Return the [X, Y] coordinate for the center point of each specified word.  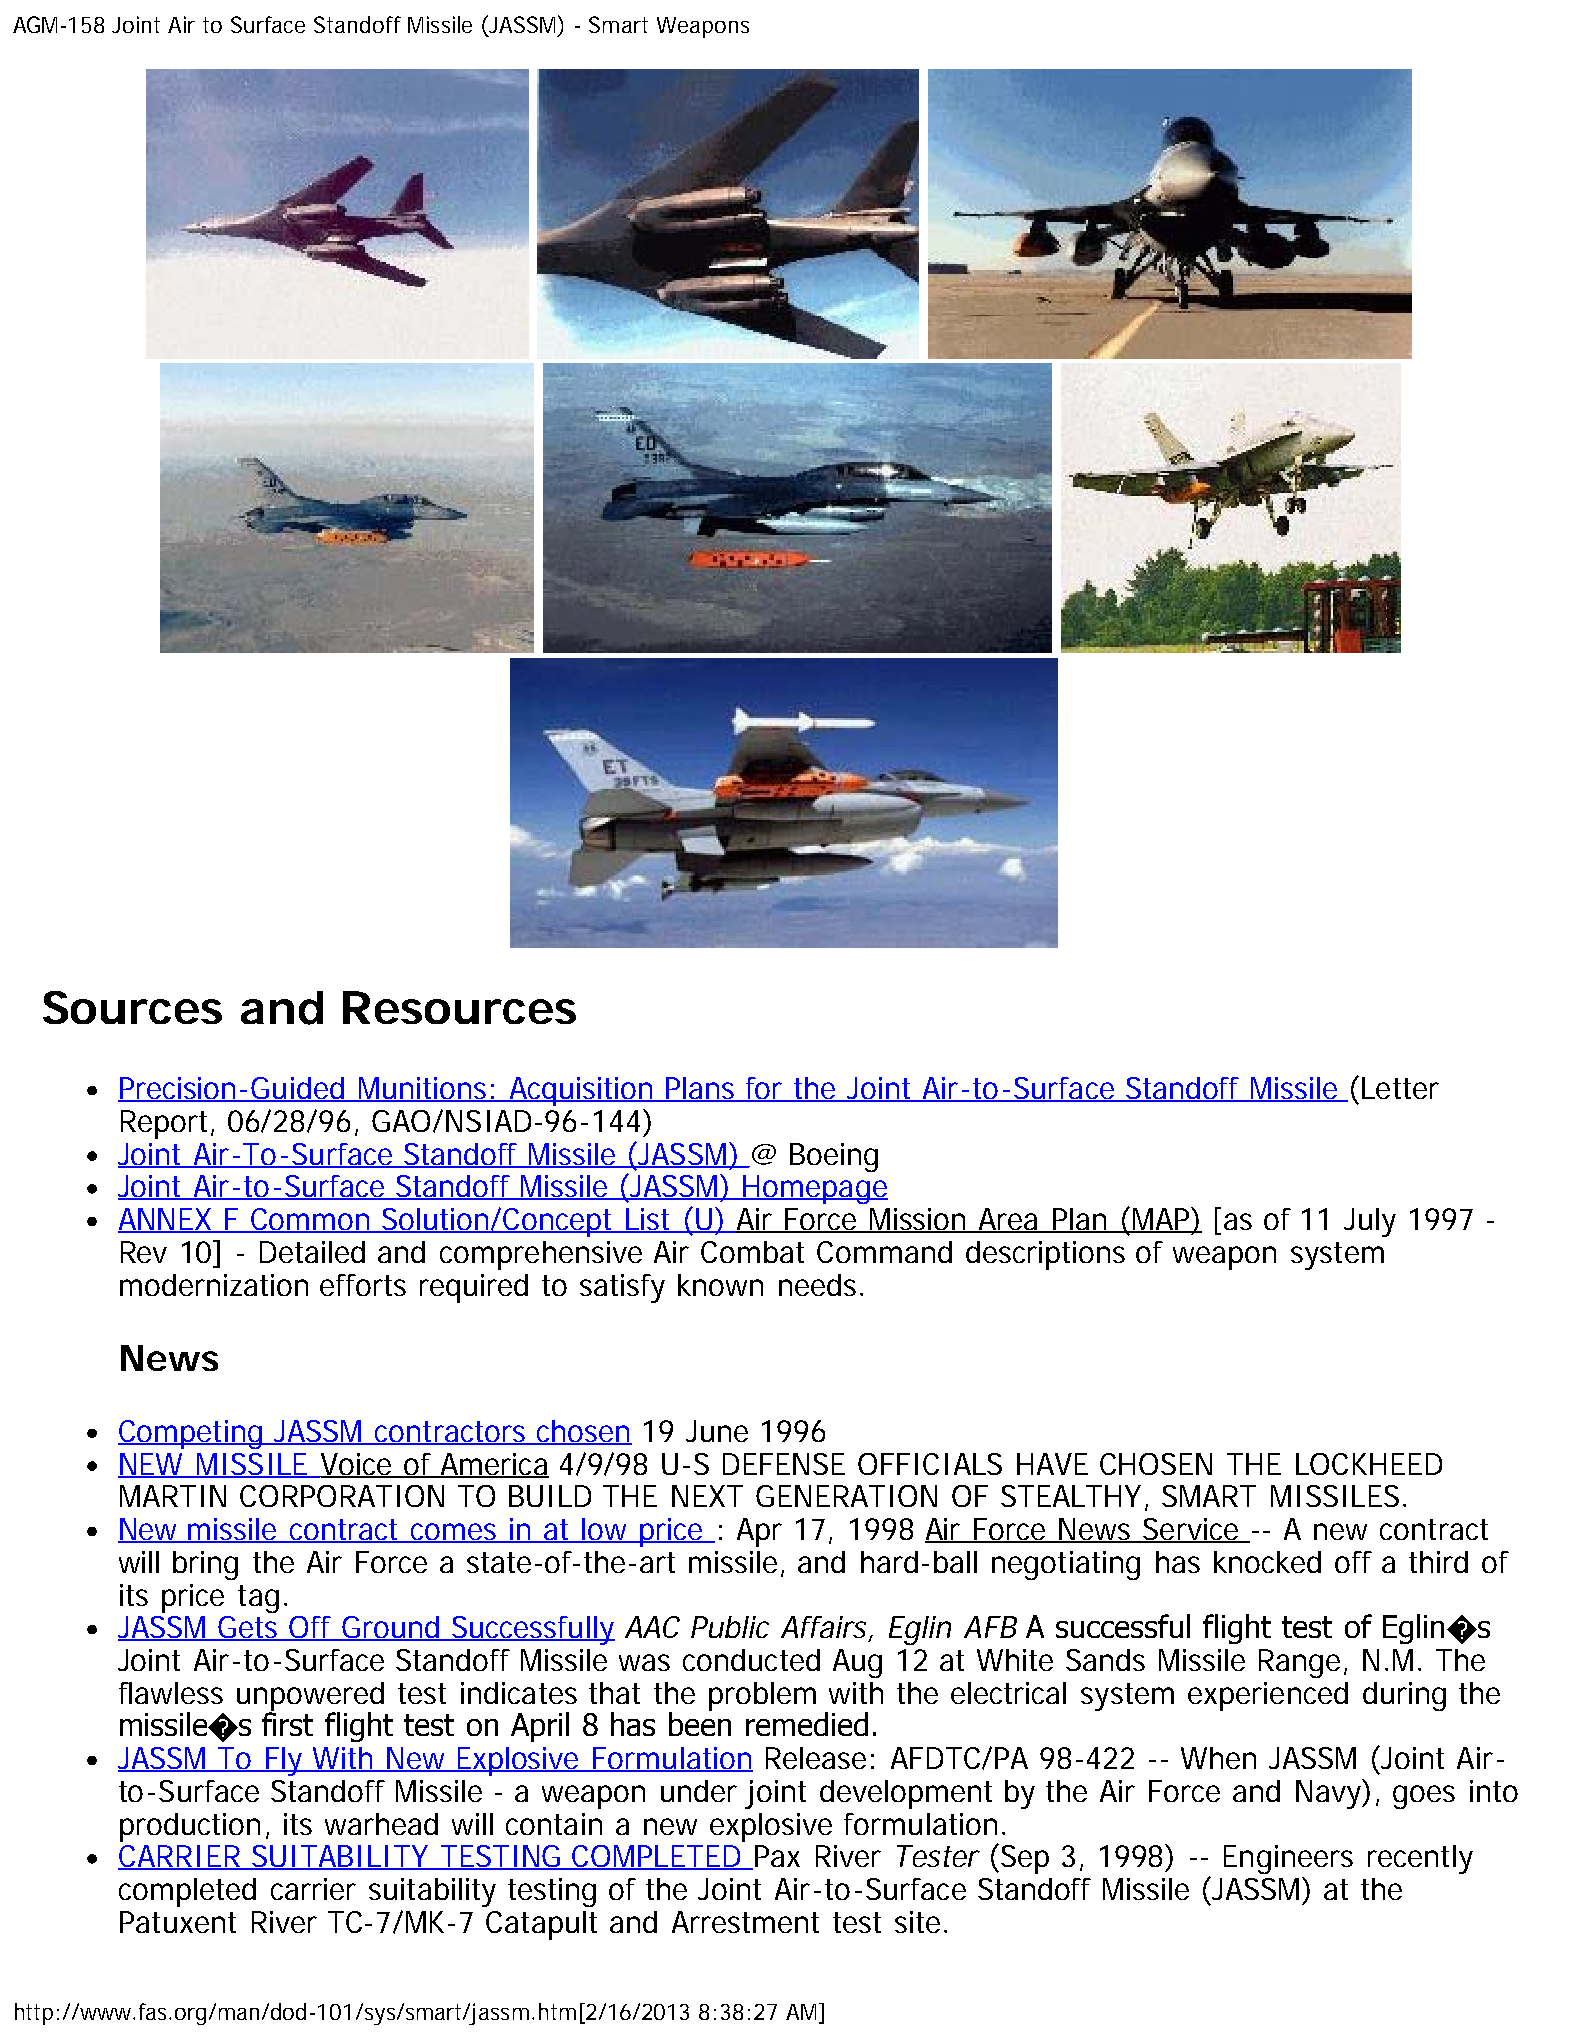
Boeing [834, 1157]
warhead [381, 1824]
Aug [857, 1663]
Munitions [424, 1089]
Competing [192, 1434]
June [717, 1431]
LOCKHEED [1369, 1464]
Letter [1400, 1088]
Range [1299, 1663]
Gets [250, 1628]
